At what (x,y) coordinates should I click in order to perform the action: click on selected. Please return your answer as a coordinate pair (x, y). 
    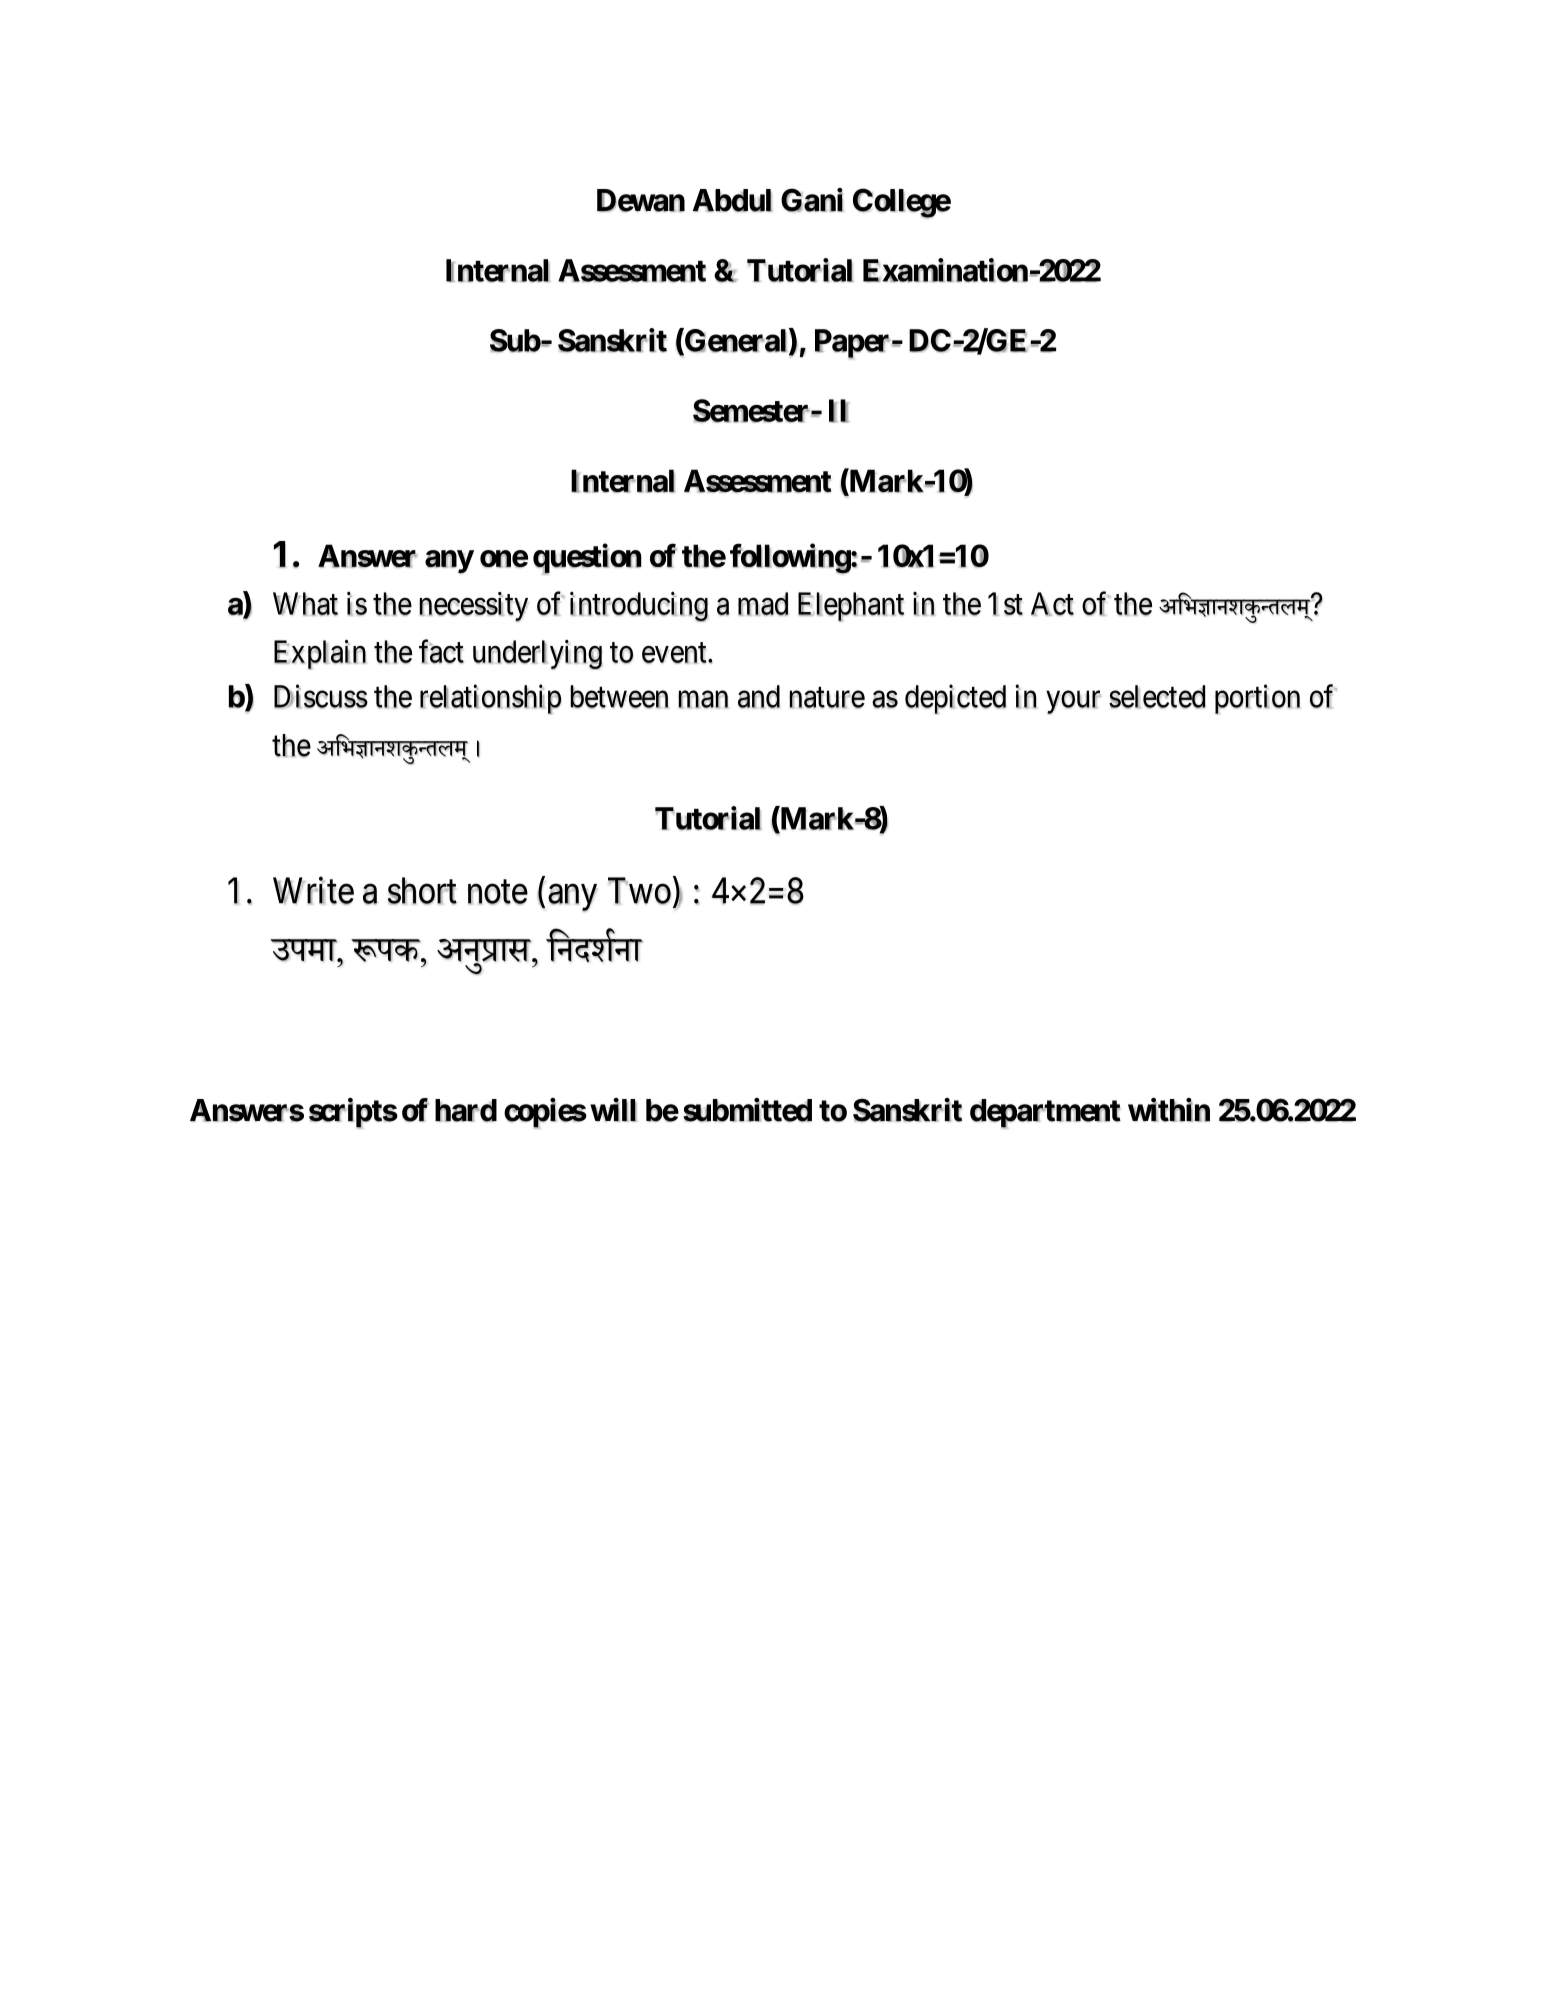
    Looking at the image, I should click on (1157, 697).
